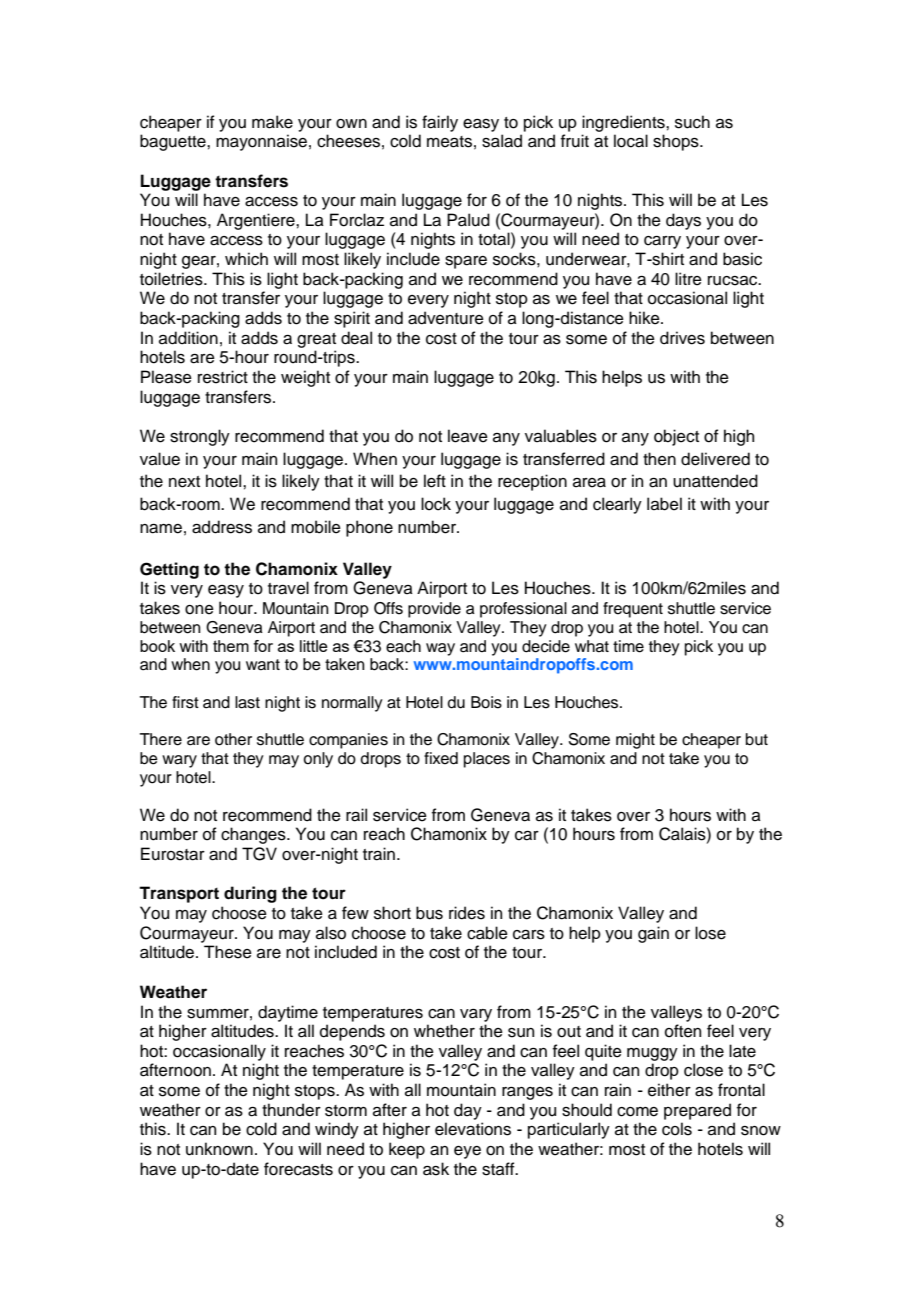 This screenshot has height=1307, width=924. What do you see at coordinates (272, 122) in the screenshot?
I see `make` at bounding box center [272, 122].
